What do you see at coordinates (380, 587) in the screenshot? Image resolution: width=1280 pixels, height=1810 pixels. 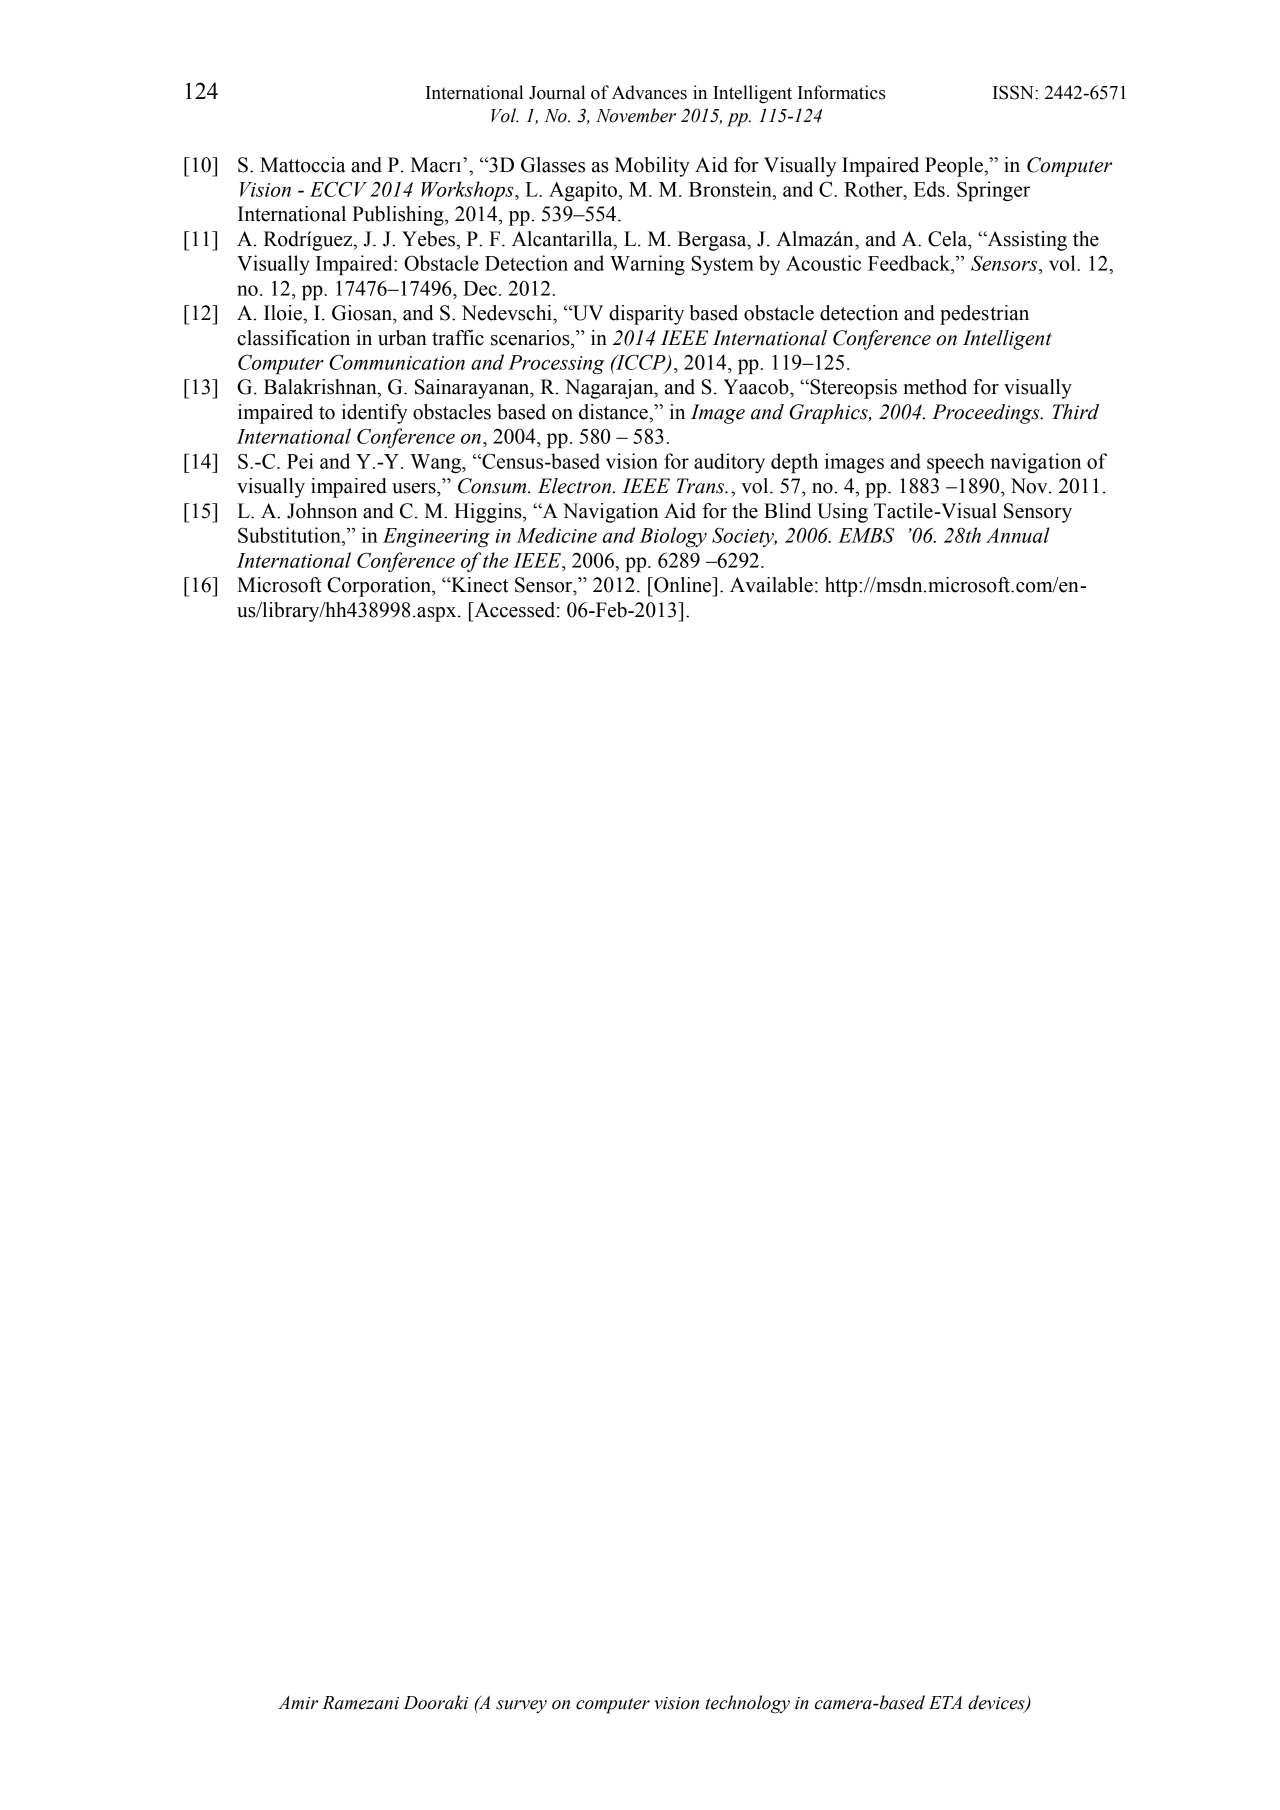 I see `Corporation` at bounding box center [380, 587].
